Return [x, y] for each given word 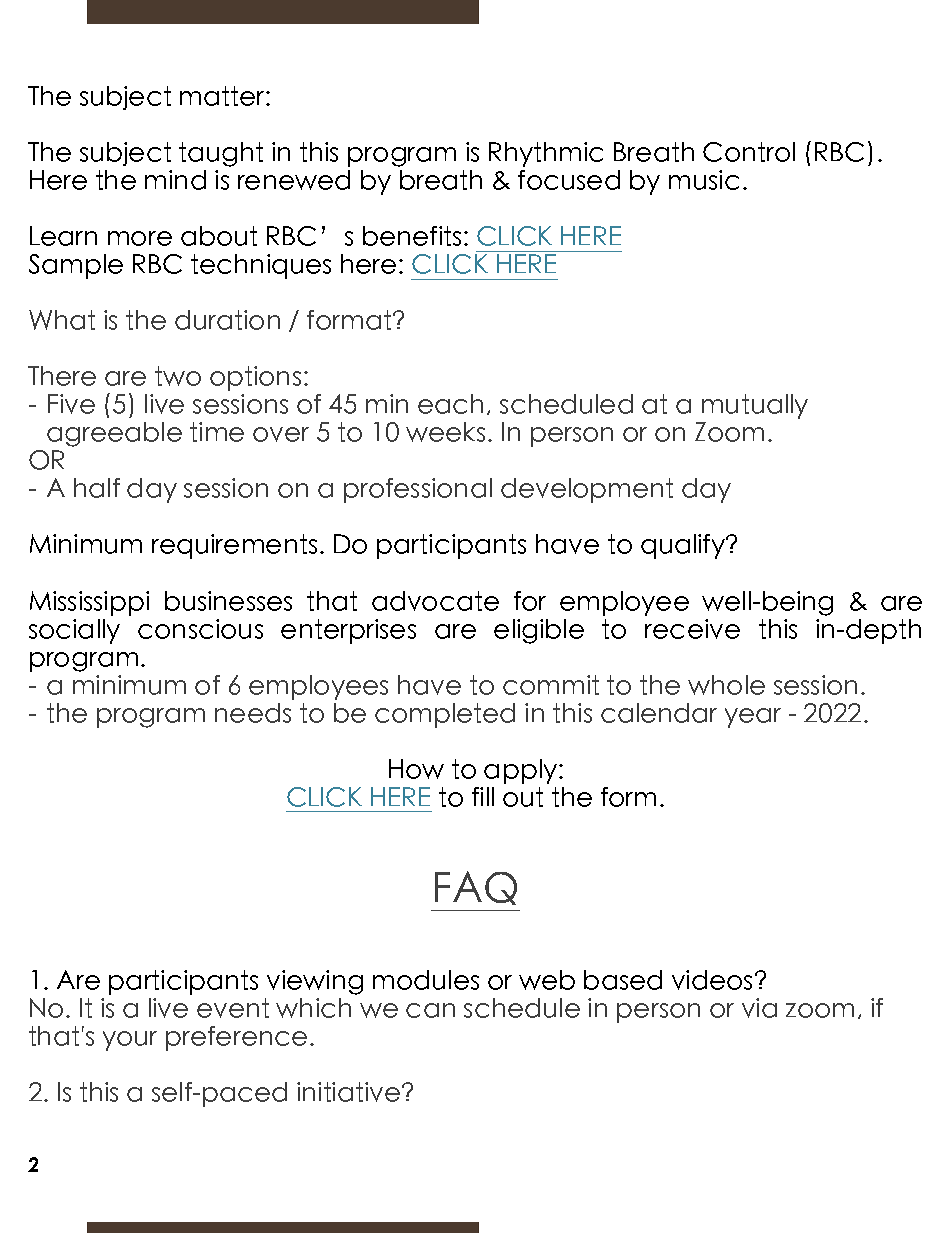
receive [692, 629]
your [130, 1041]
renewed [294, 180]
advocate [435, 601]
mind [175, 180]
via [759, 1008]
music [704, 180]
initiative [350, 1092]
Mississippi [89, 603]
